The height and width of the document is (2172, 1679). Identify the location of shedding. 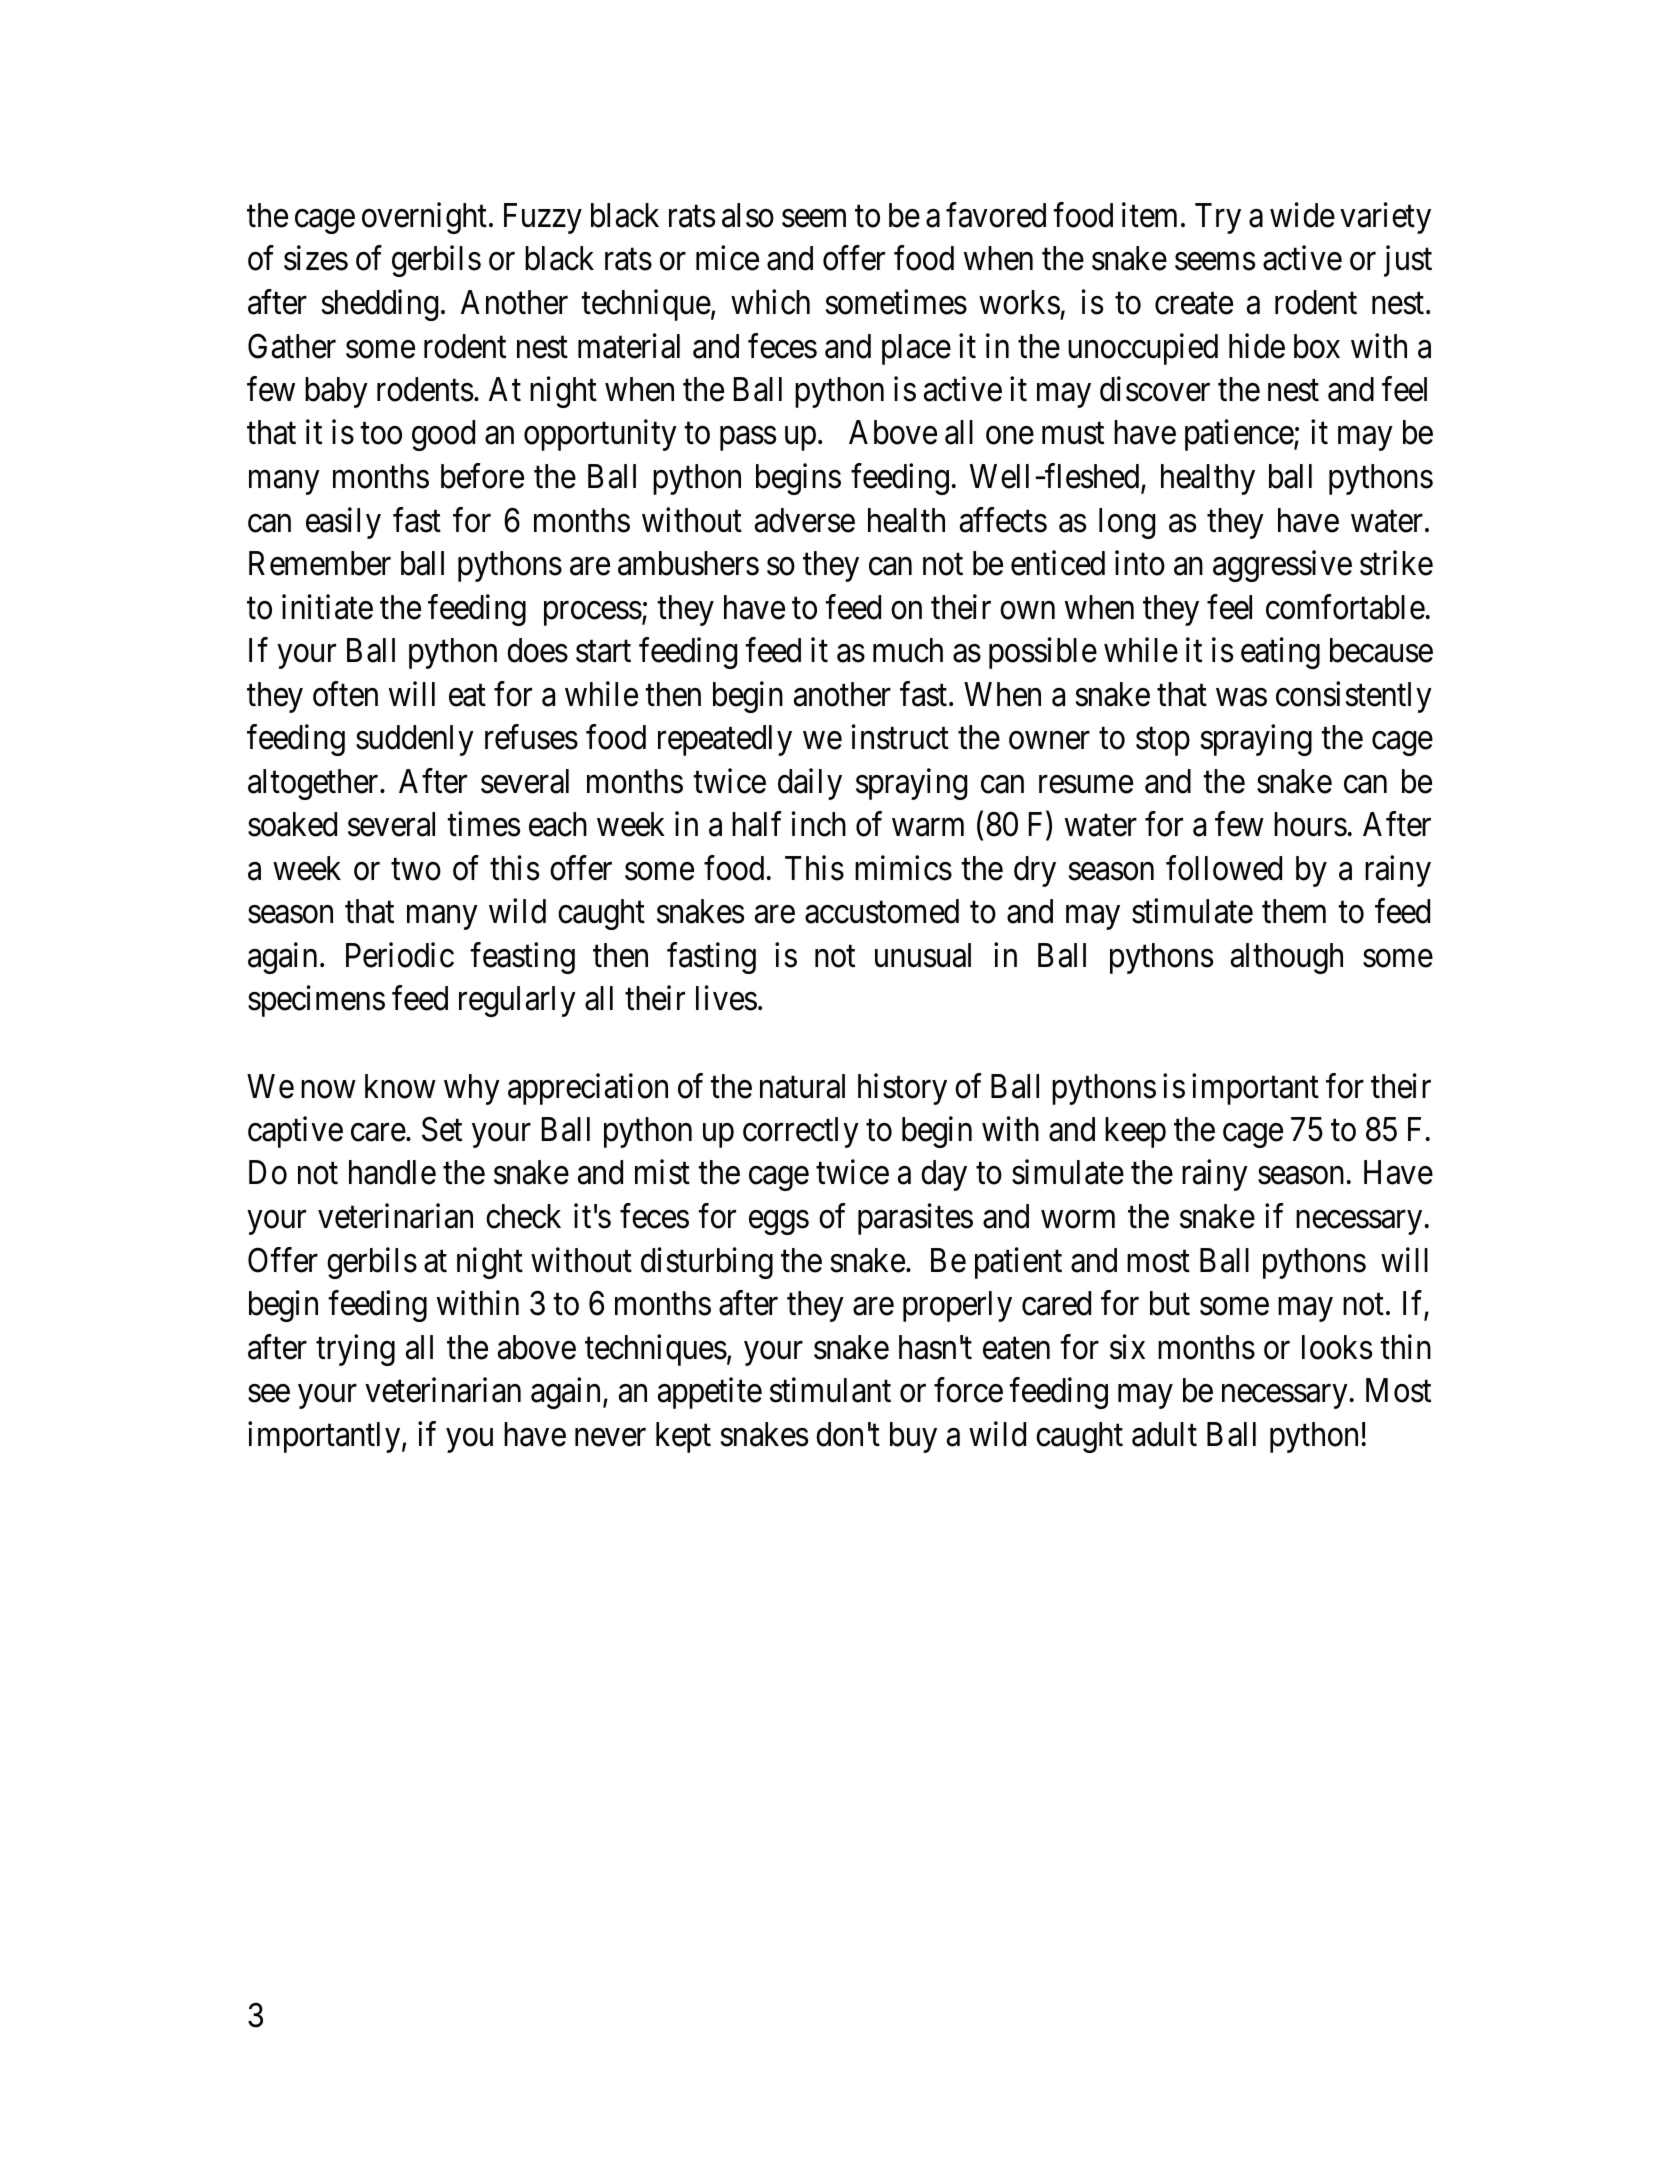
(380, 305).
